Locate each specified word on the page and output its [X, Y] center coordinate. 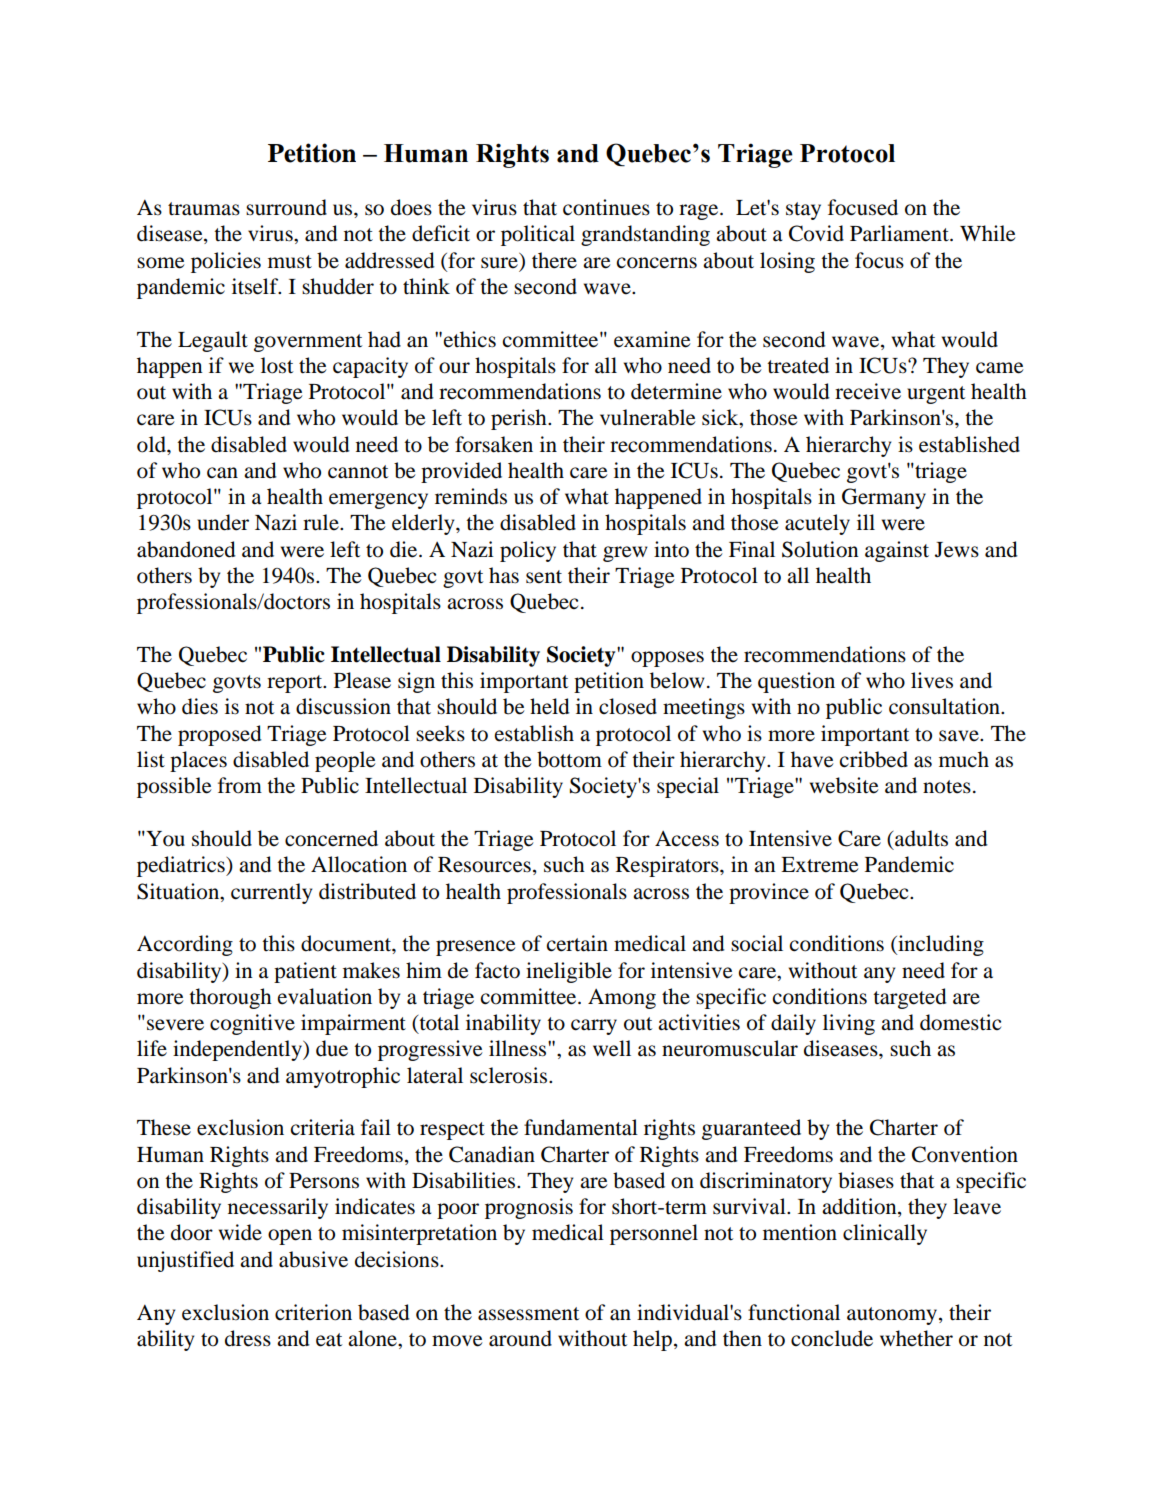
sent [544, 577]
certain [577, 943]
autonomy [893, 1316]
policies [226, 262]
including [940, 945]
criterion [313, 1312]
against [897, 551]
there [554, 260]
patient [305, 972]
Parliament [900, 233]
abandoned [186, 549]
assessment [528, 1314]
